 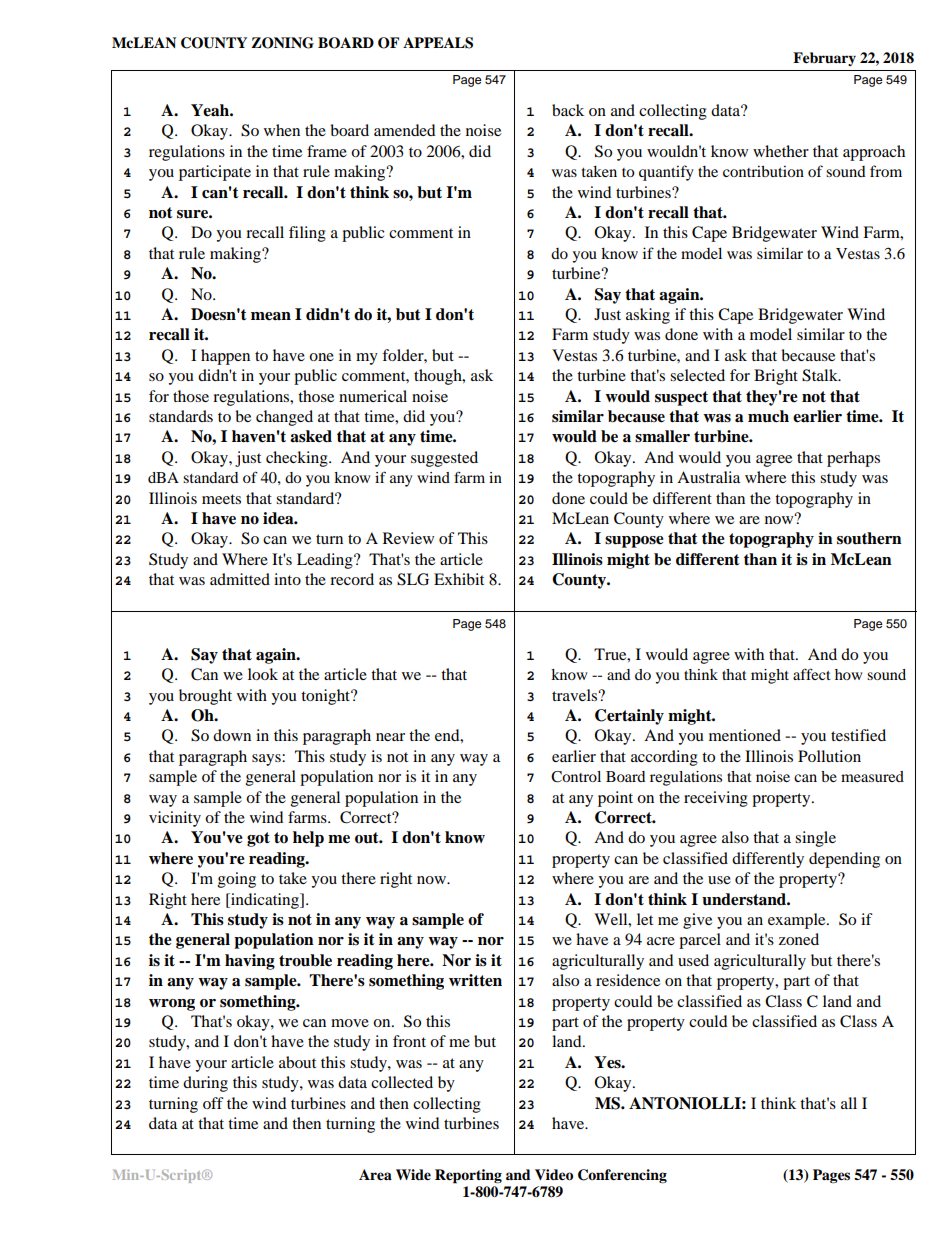 What do you see at coordinates (829, 756) in the document?
I see `Pollution` at bounding box center [829, 756].
